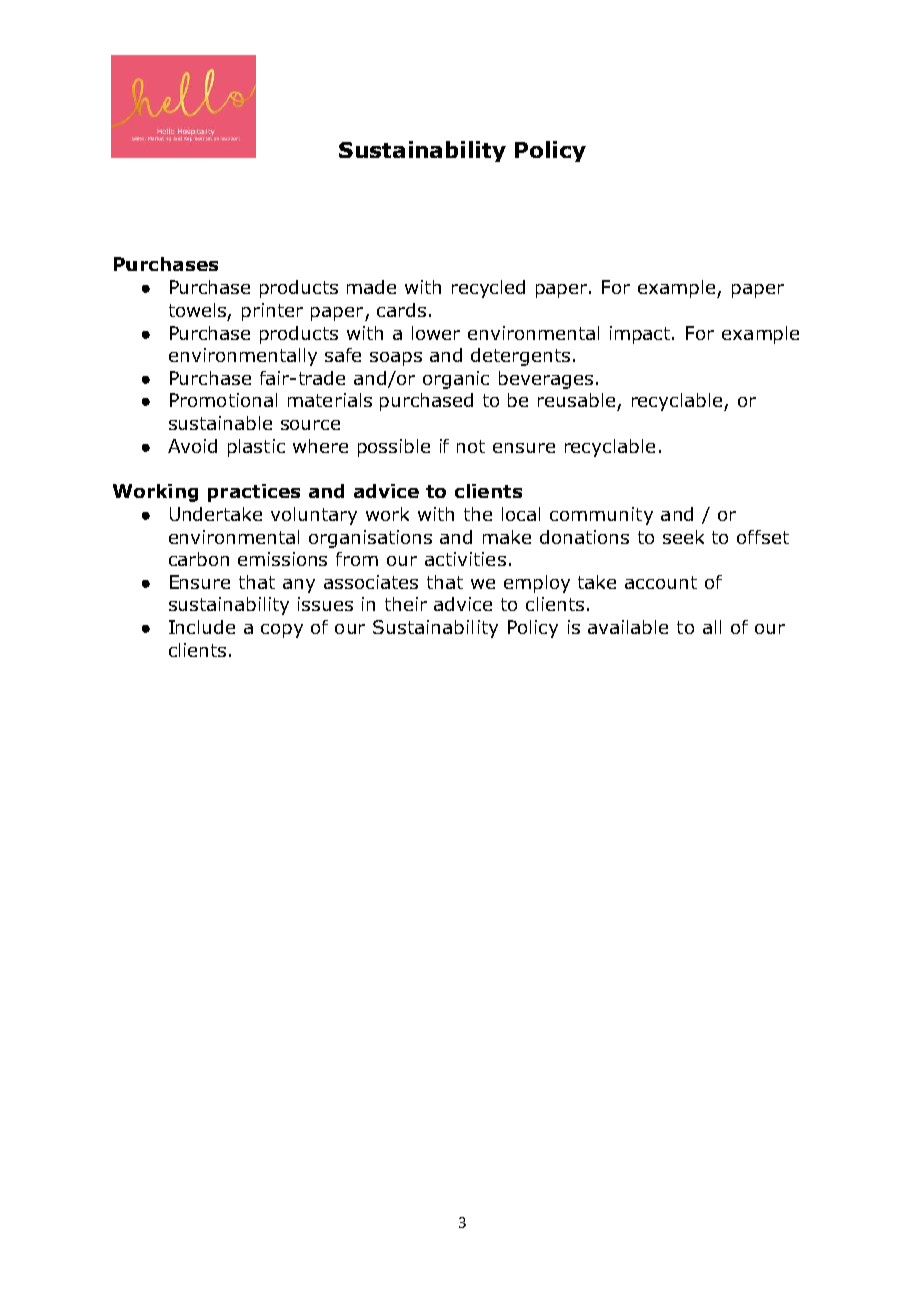 This screenshot has height=1308, width=924. Describe the element at coordinates (488, 289) in the screenshot. I see `recycled` at that location.
